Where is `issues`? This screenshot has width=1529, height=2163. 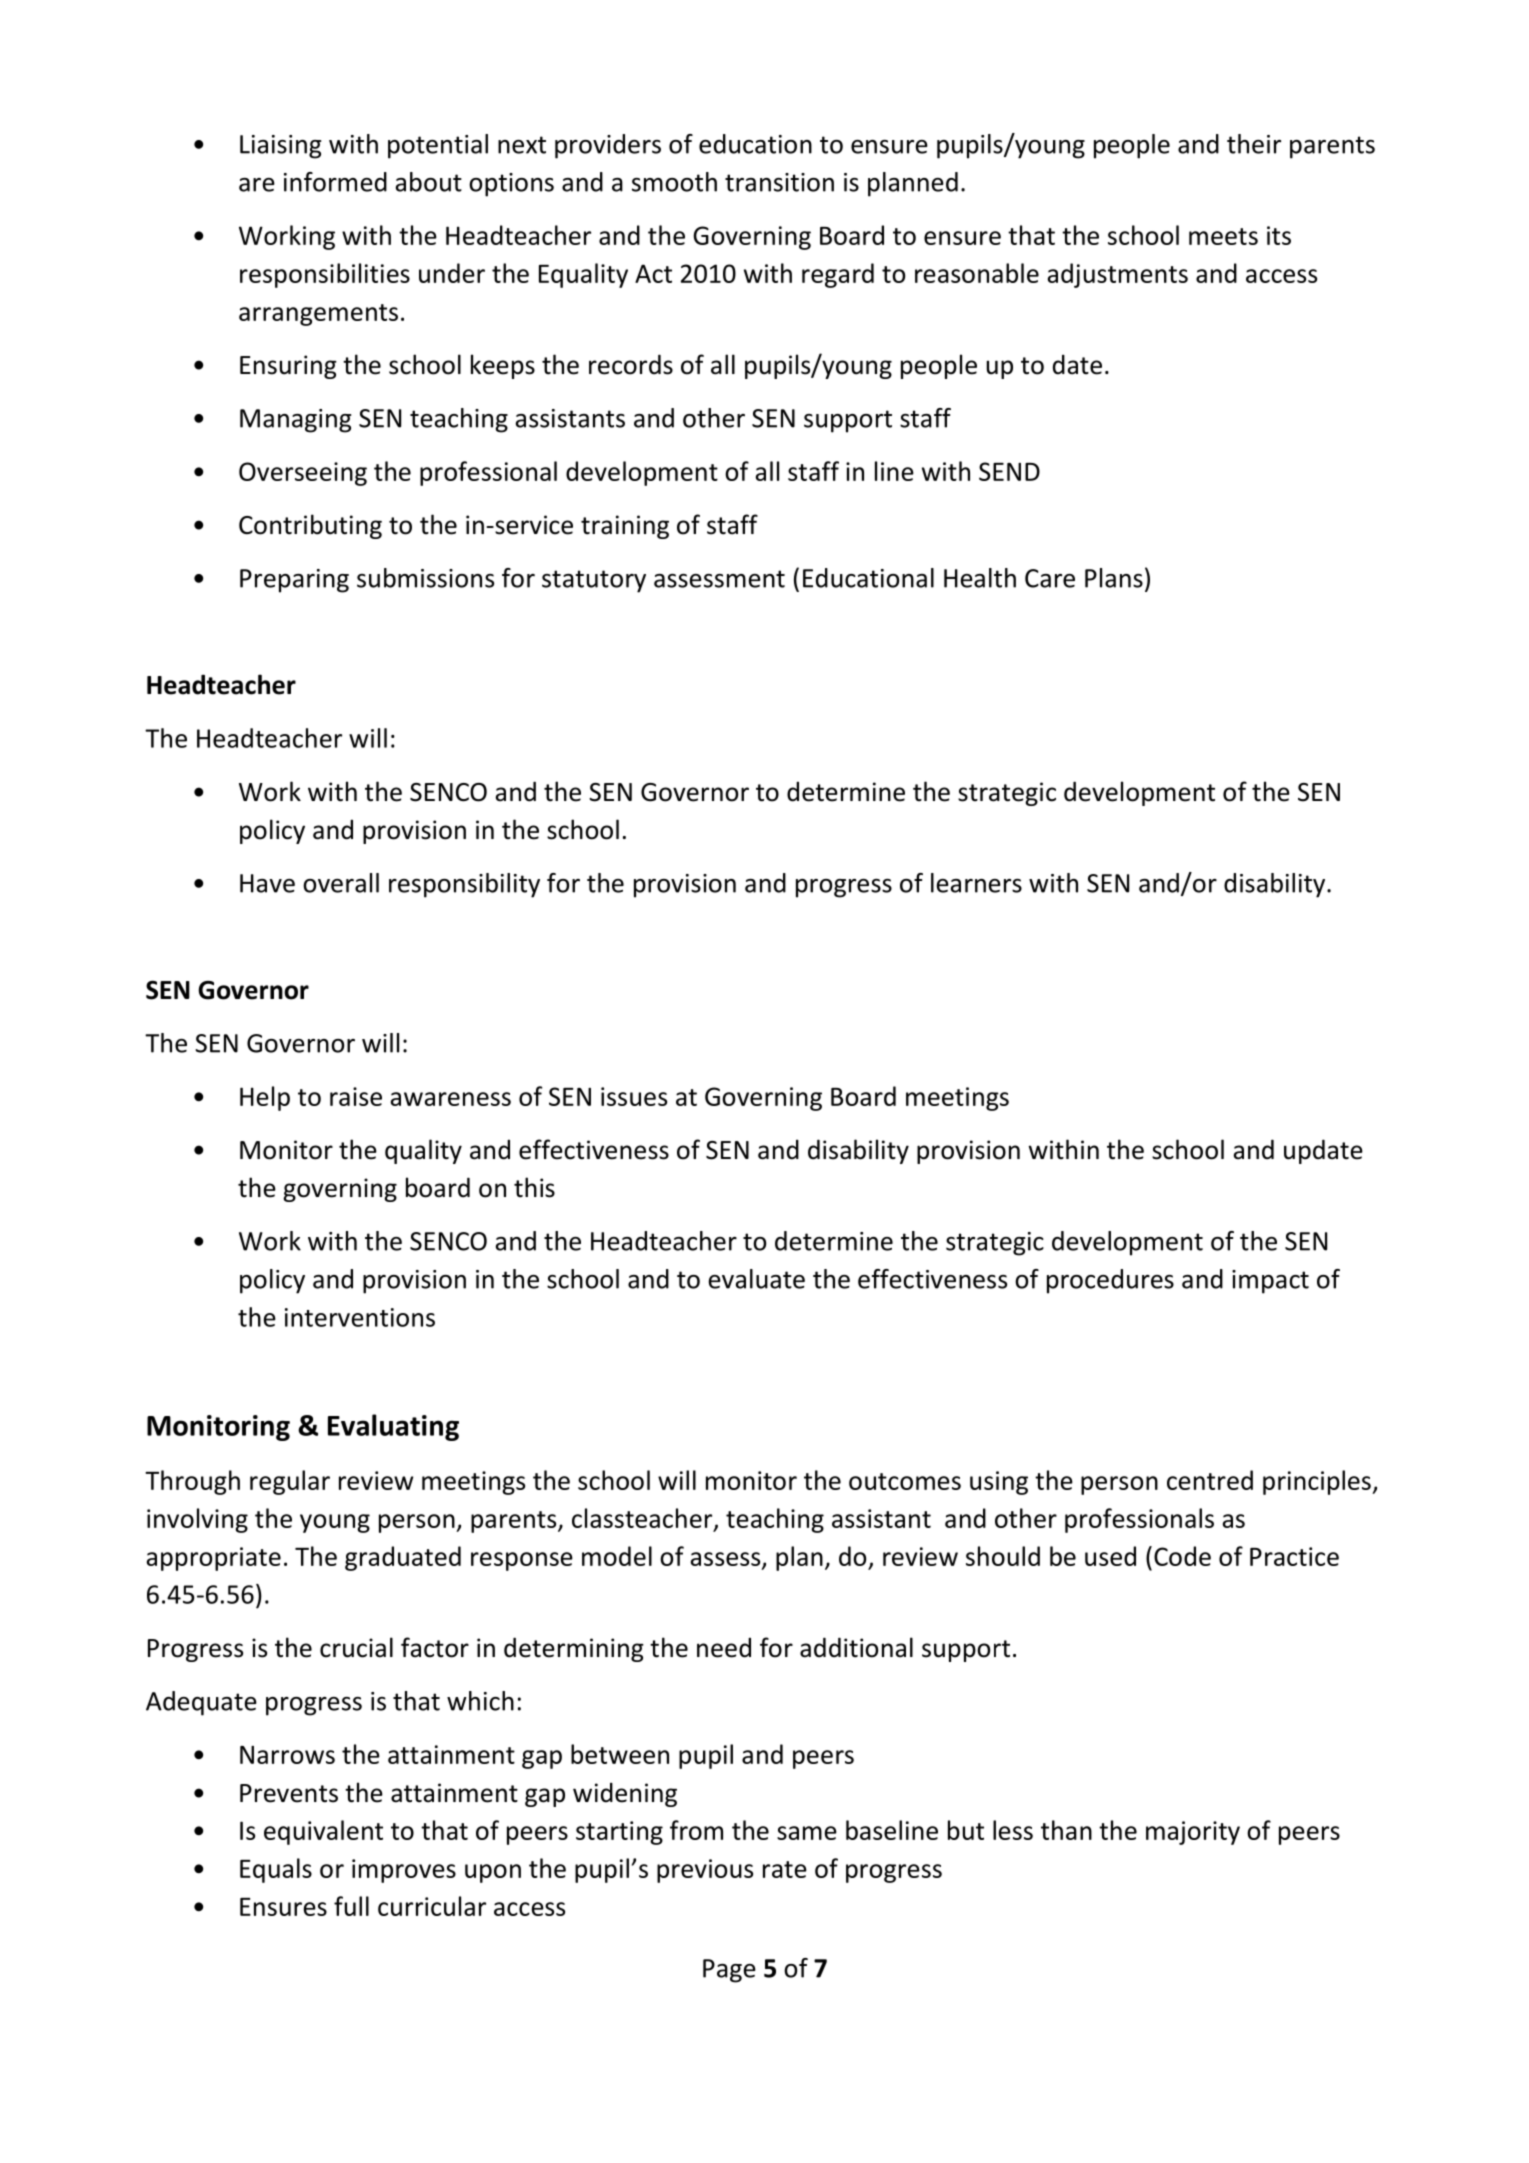
issues is located at coordinates (634, 1096).
